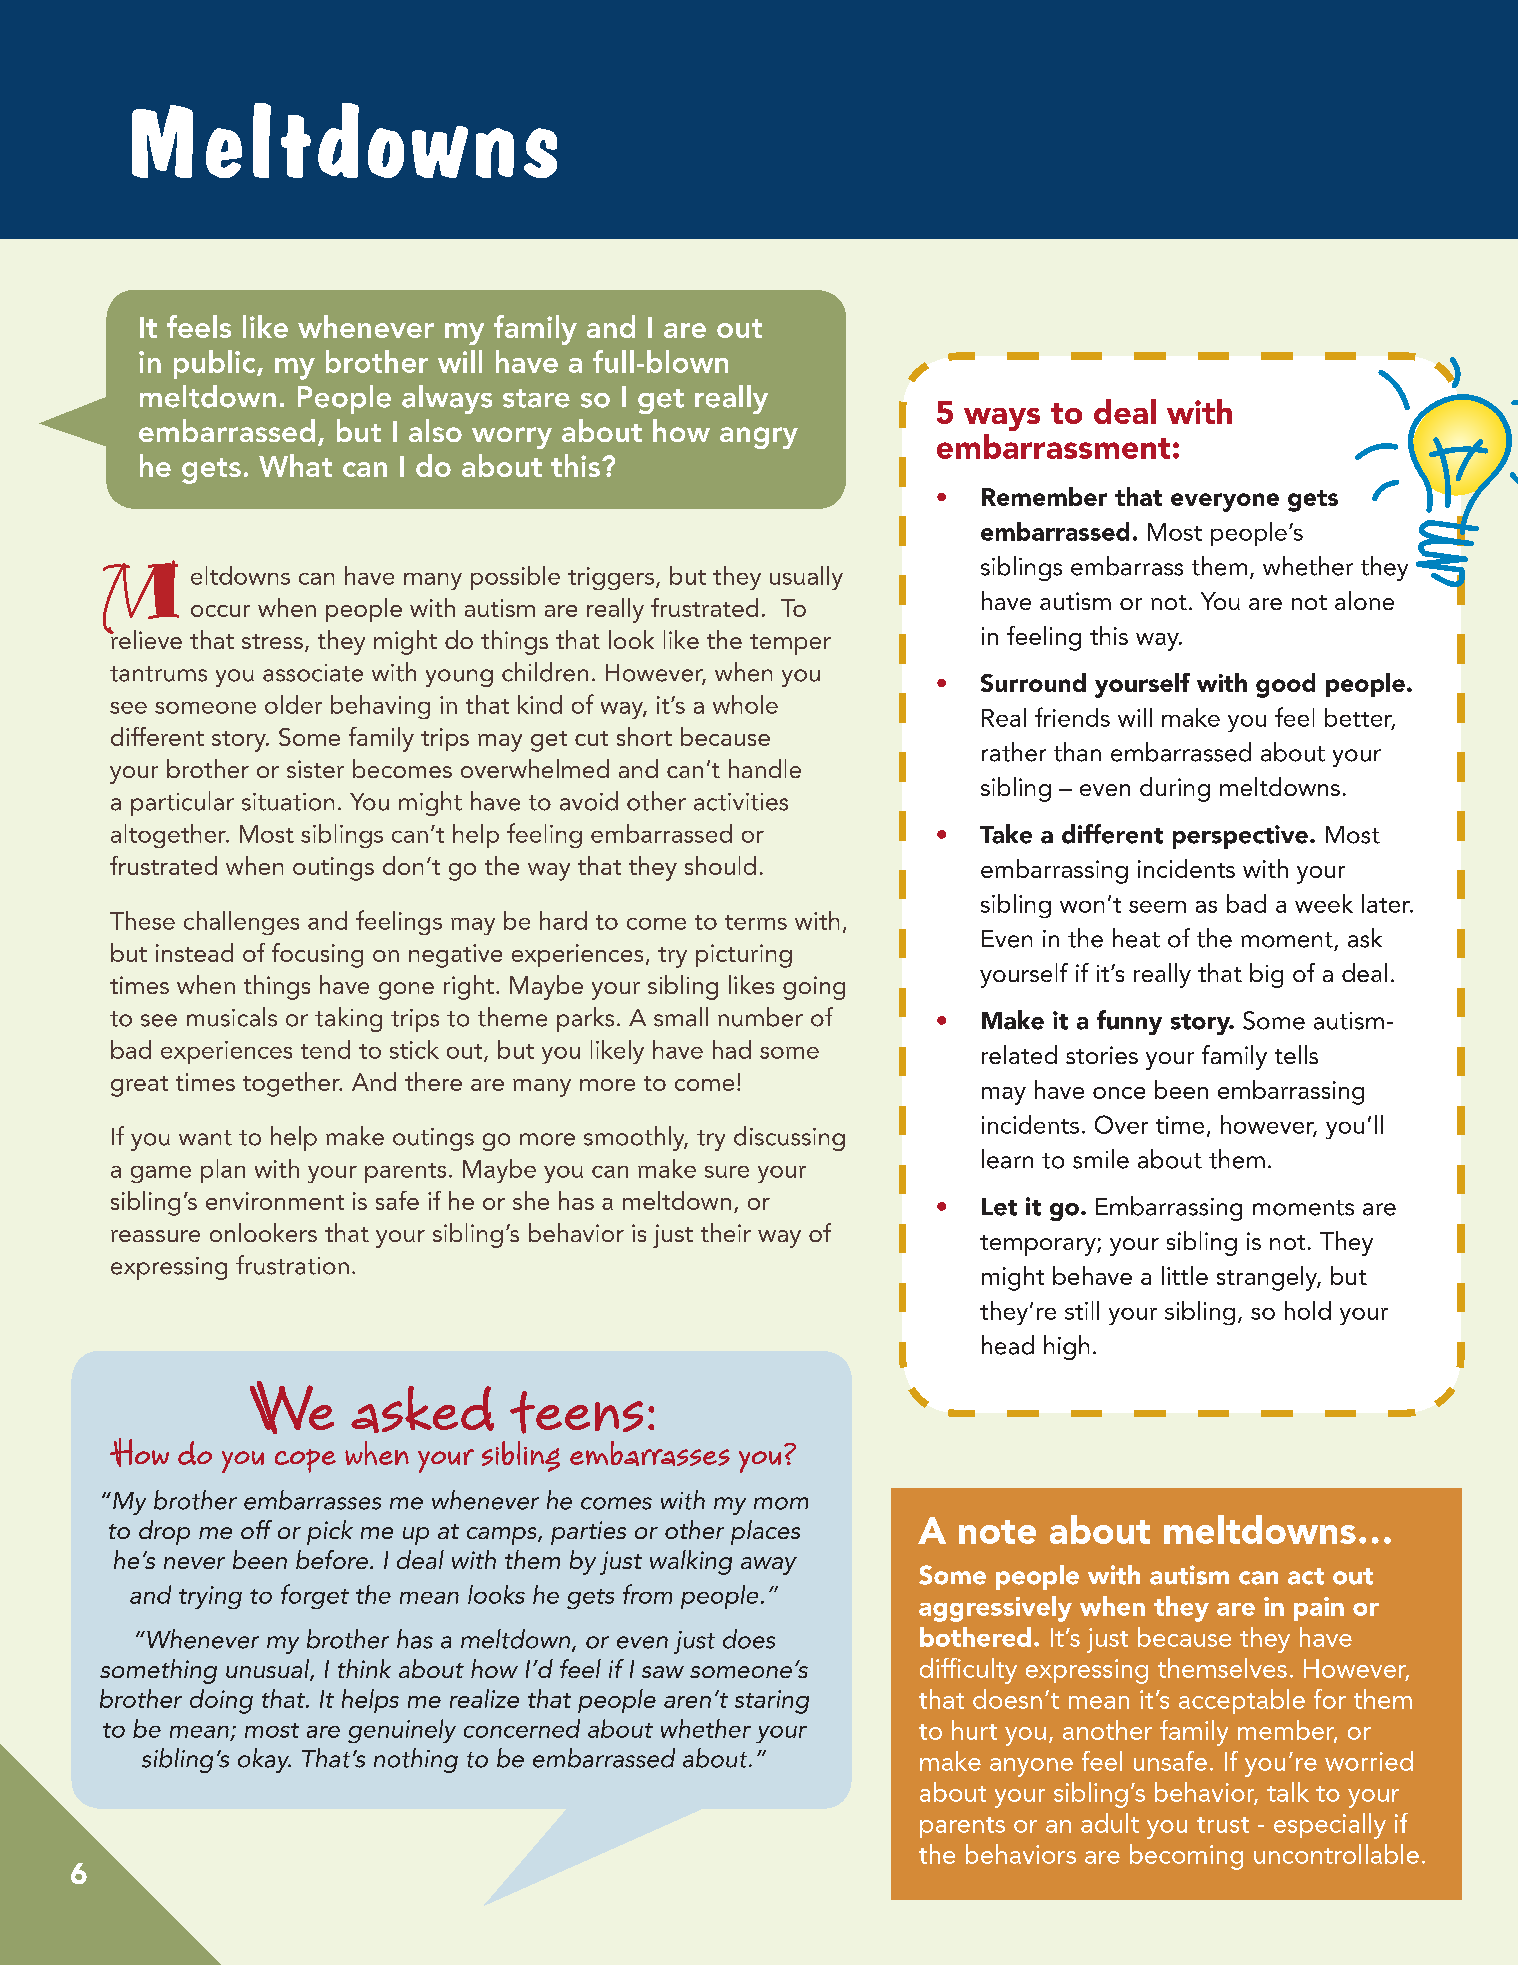  Describe the element at coordinates (305, 1461) in the screenshot. I see `cope` at that location.
